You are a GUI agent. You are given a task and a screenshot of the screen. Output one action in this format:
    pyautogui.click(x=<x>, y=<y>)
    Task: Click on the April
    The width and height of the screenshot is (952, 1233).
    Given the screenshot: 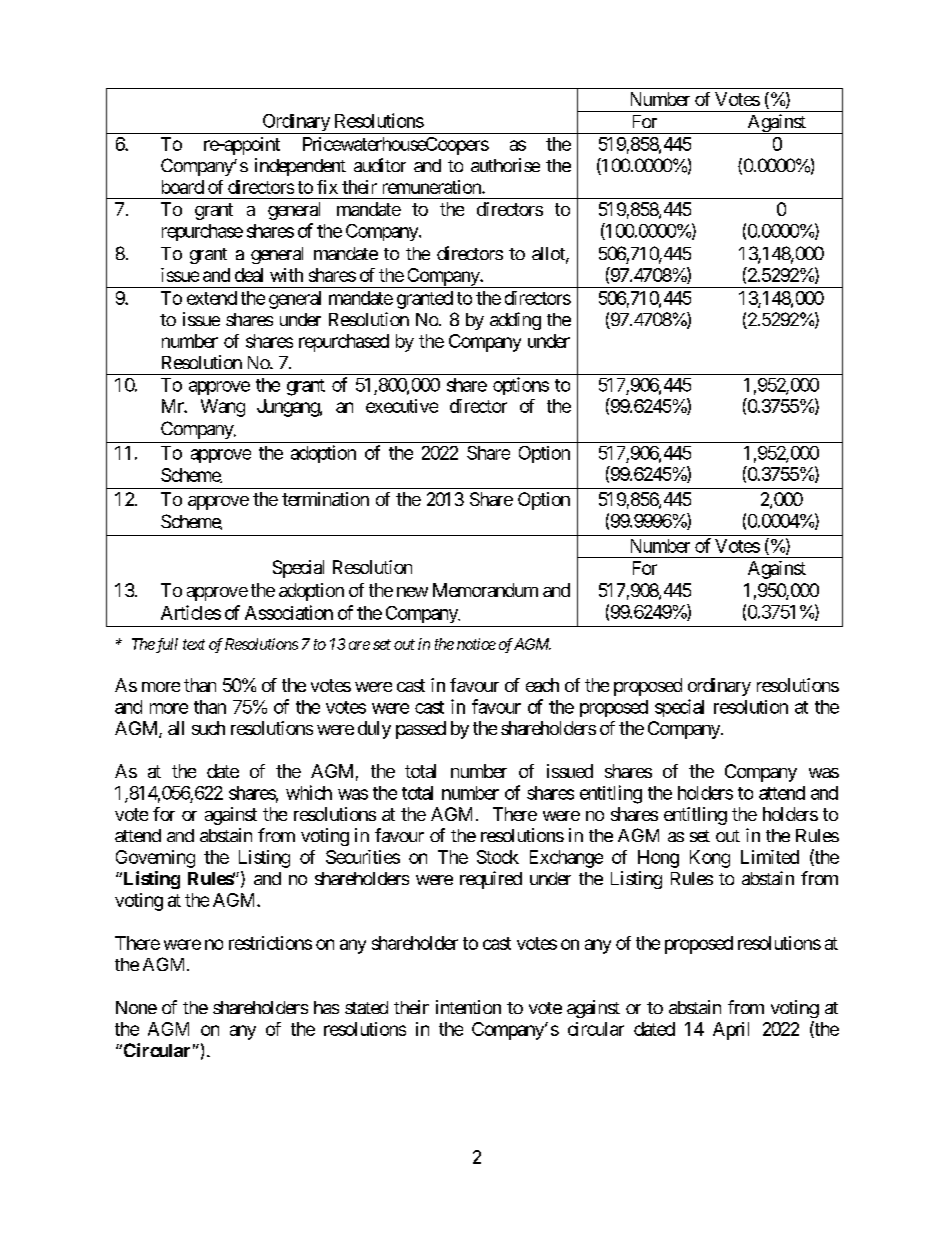 What is the action you would take?
    pyautogui.click(x=731, y=1031)
